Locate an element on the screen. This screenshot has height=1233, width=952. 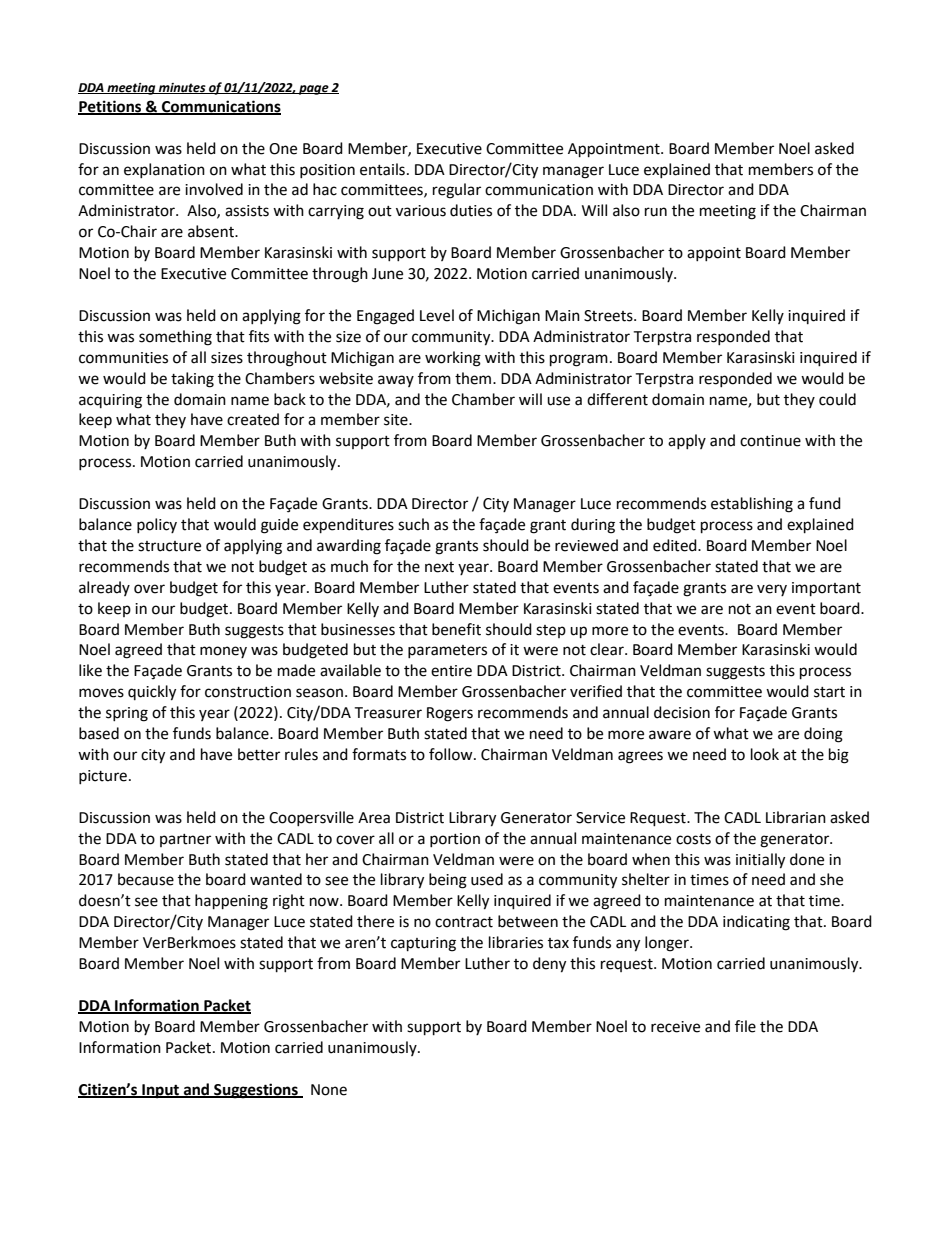
continue is located at coordinates (770, 441).
